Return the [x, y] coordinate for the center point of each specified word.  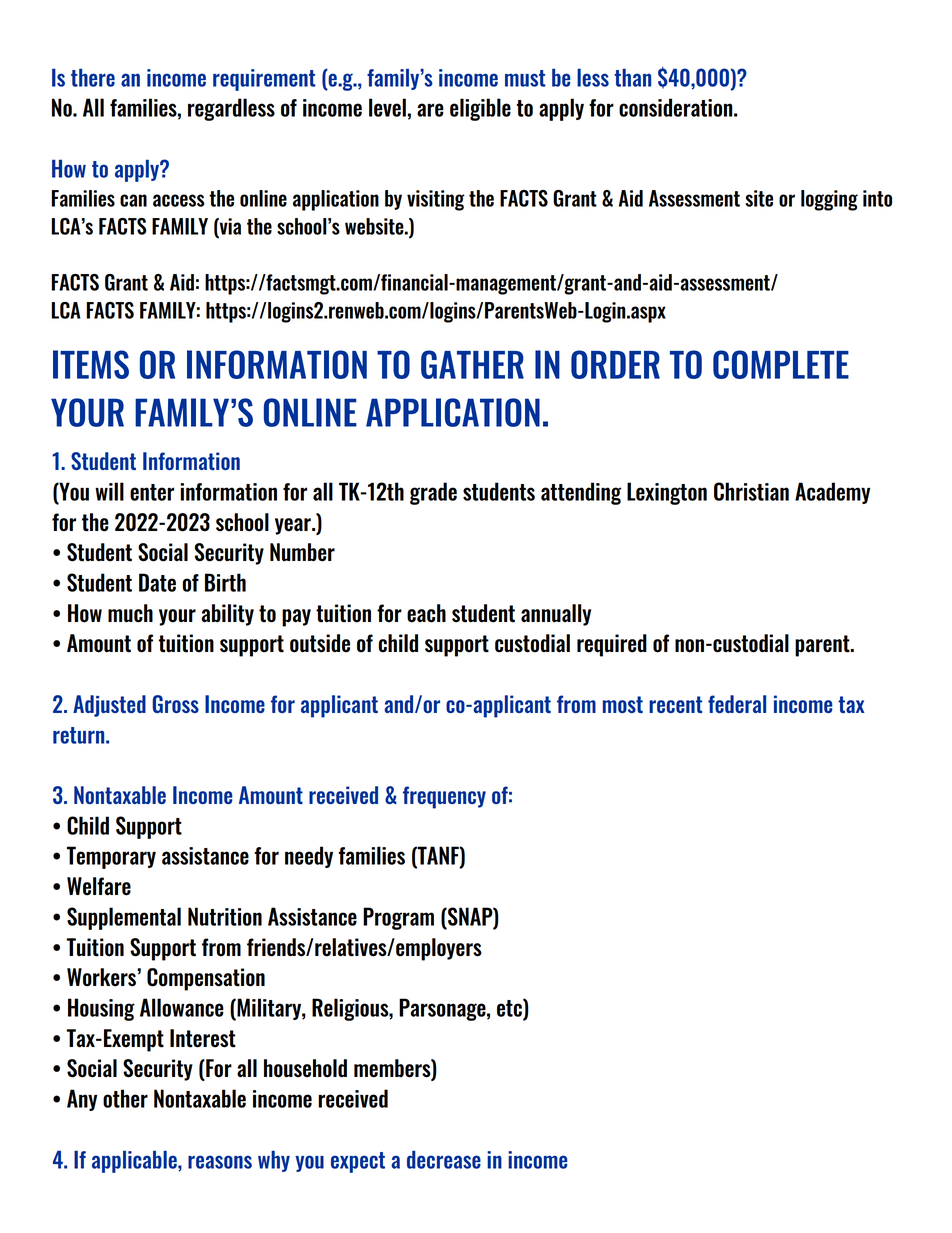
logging [829, 200]
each [426, 613]
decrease [444, 1159]
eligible [480, 109]
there [93, 77]
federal [737, 704]
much [130, 613]
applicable [135, 1161]
